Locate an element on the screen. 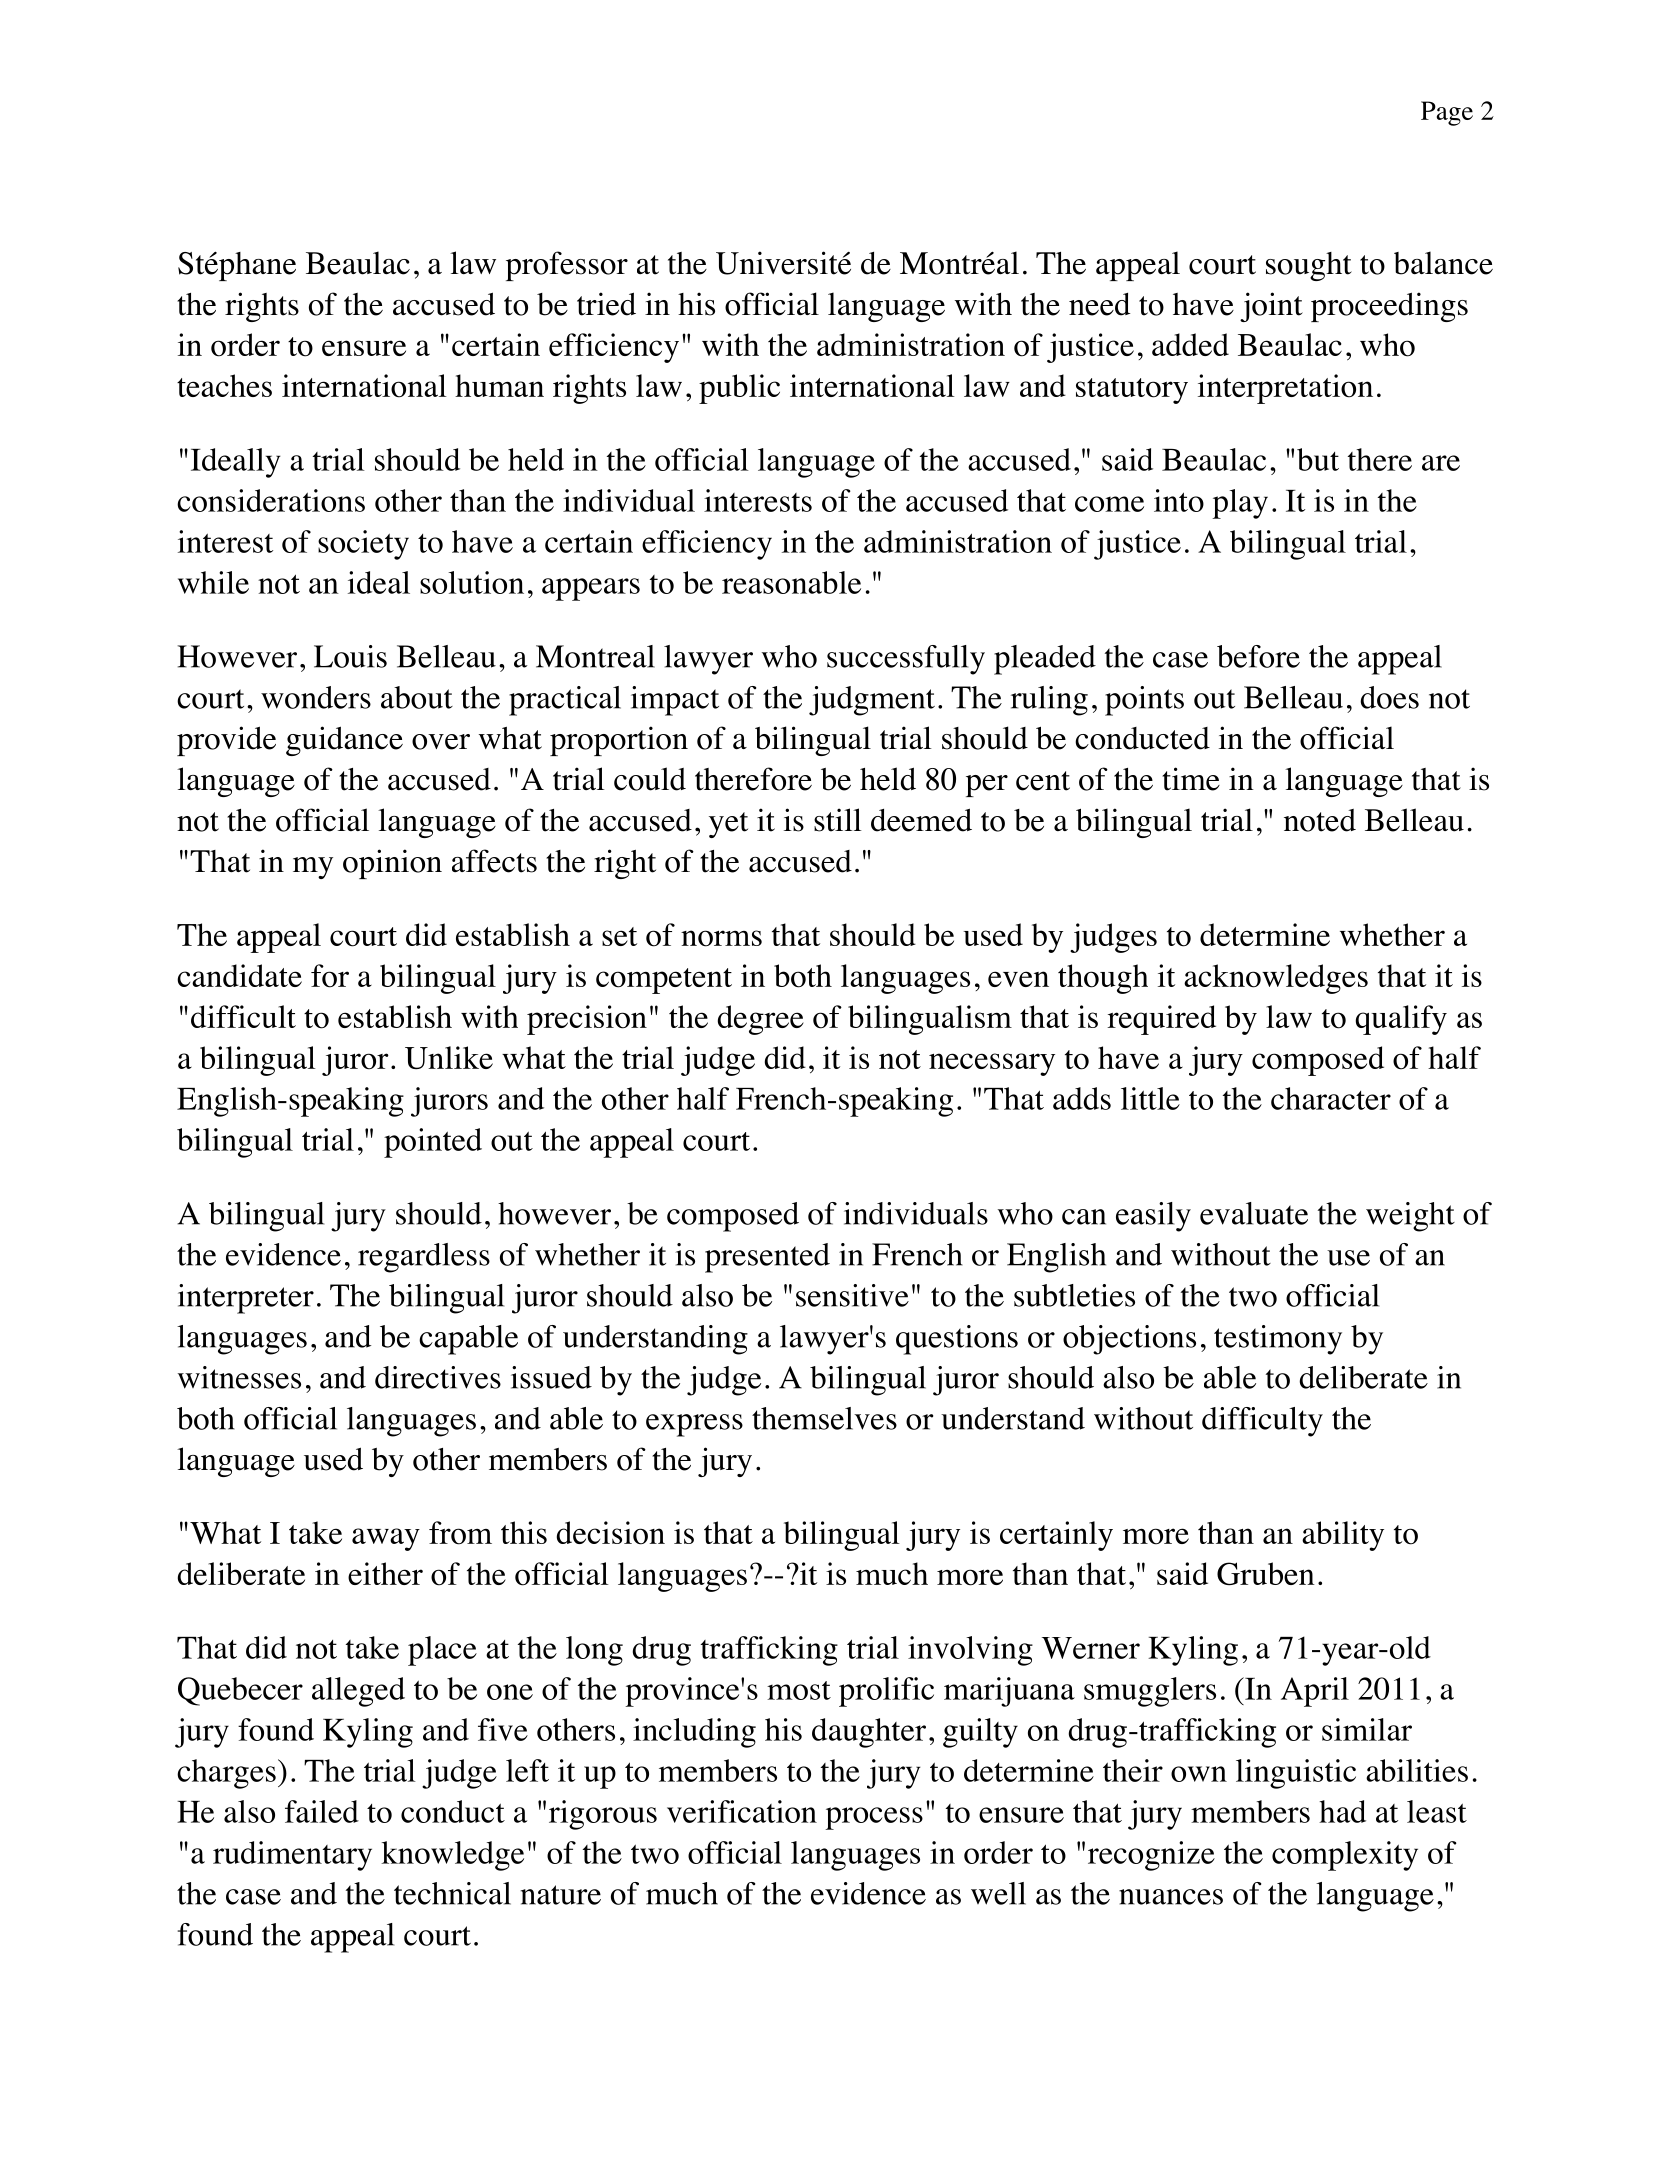 Image resolution: width=1671 pixels, height=2163 pixels. sought is located at coordinates (1309, 266).
